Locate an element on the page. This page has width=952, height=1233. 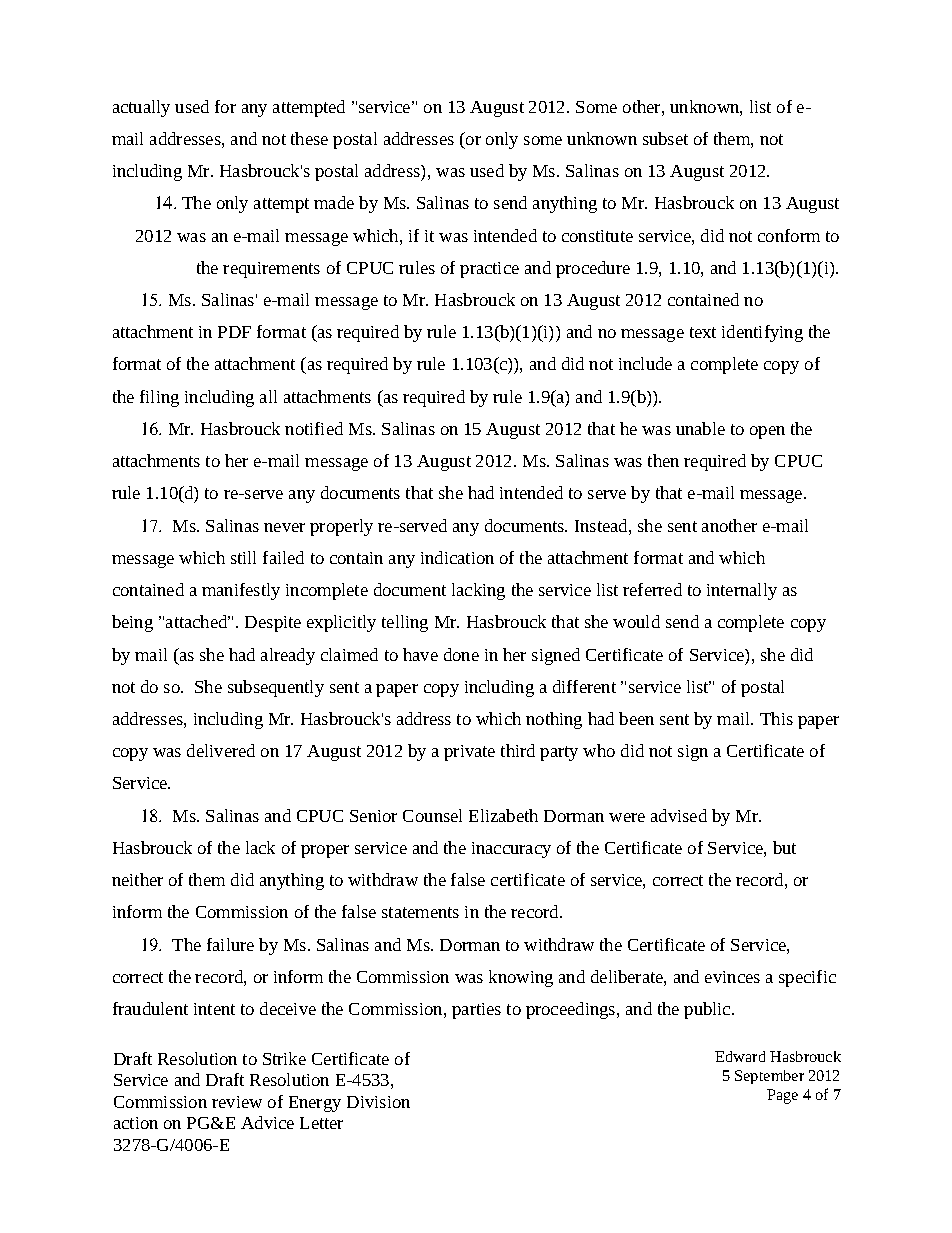
delivered is located at coordinates (221, 750).
